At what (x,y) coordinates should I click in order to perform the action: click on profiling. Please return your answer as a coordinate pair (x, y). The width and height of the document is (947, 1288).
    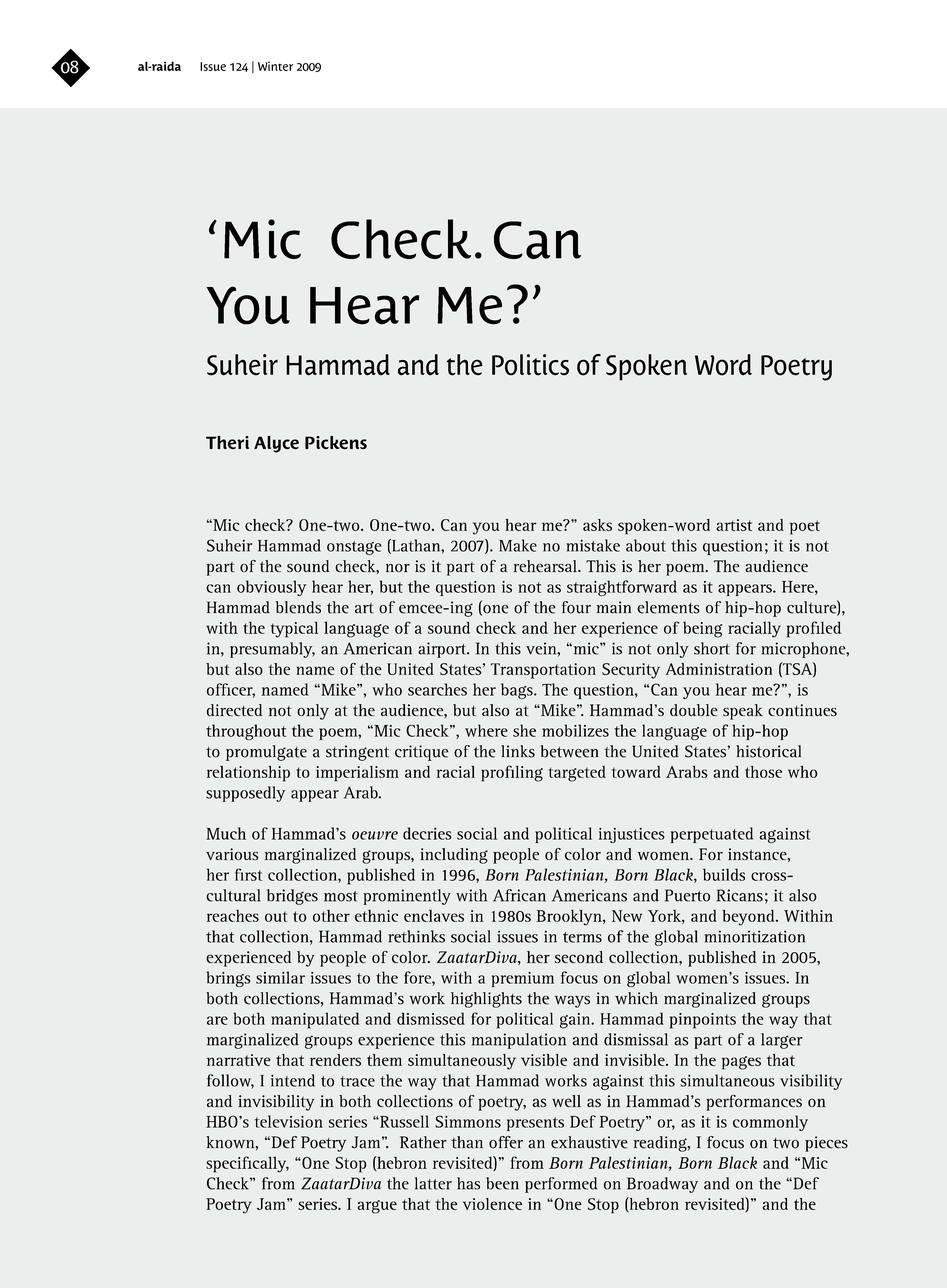
    Looking at the image, I should click on (512, 773).
